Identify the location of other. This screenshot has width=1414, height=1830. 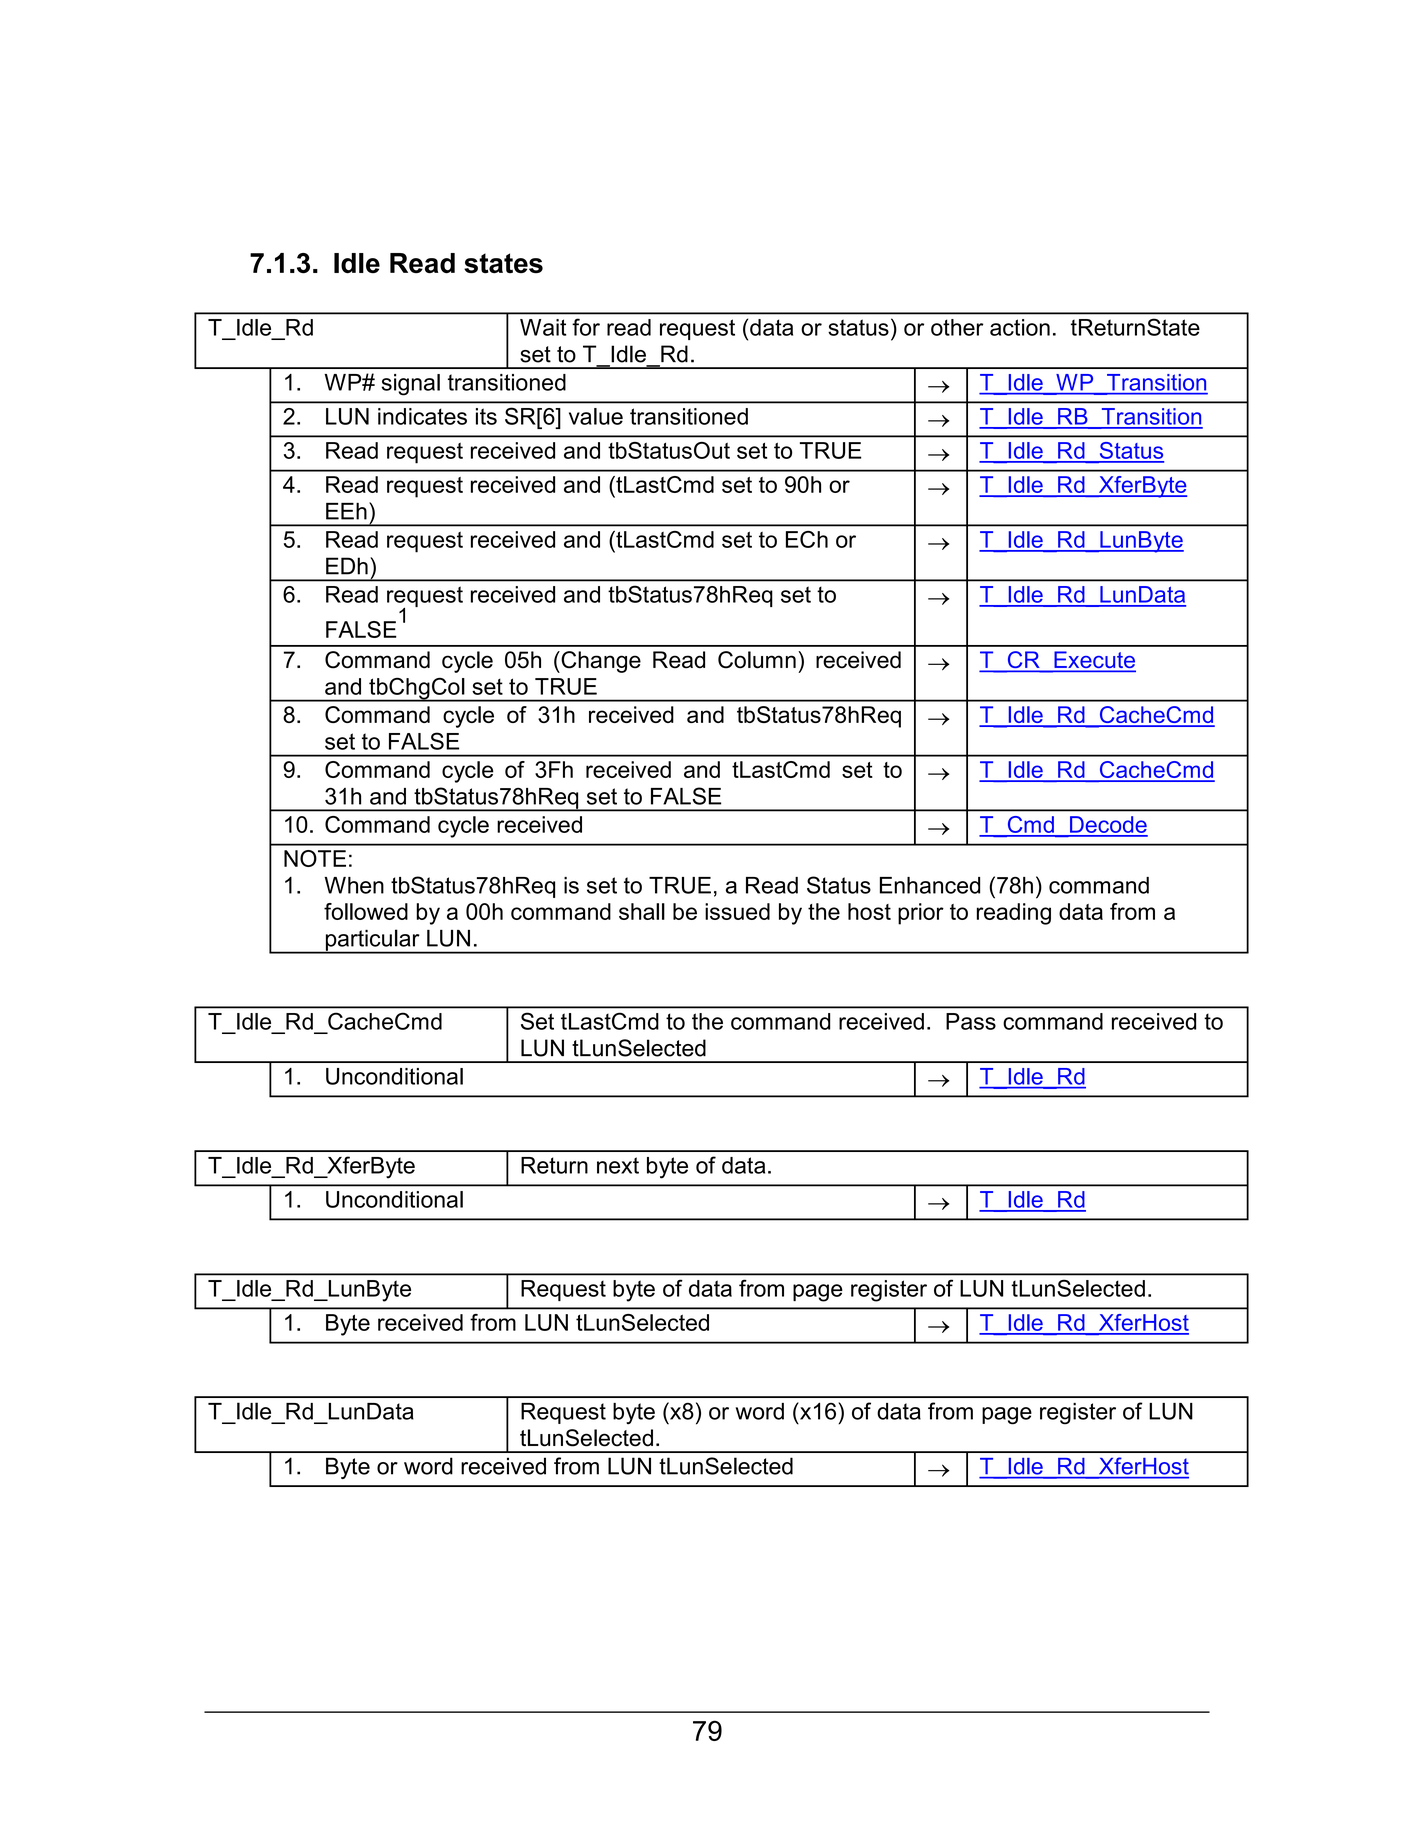
(957, 327).
